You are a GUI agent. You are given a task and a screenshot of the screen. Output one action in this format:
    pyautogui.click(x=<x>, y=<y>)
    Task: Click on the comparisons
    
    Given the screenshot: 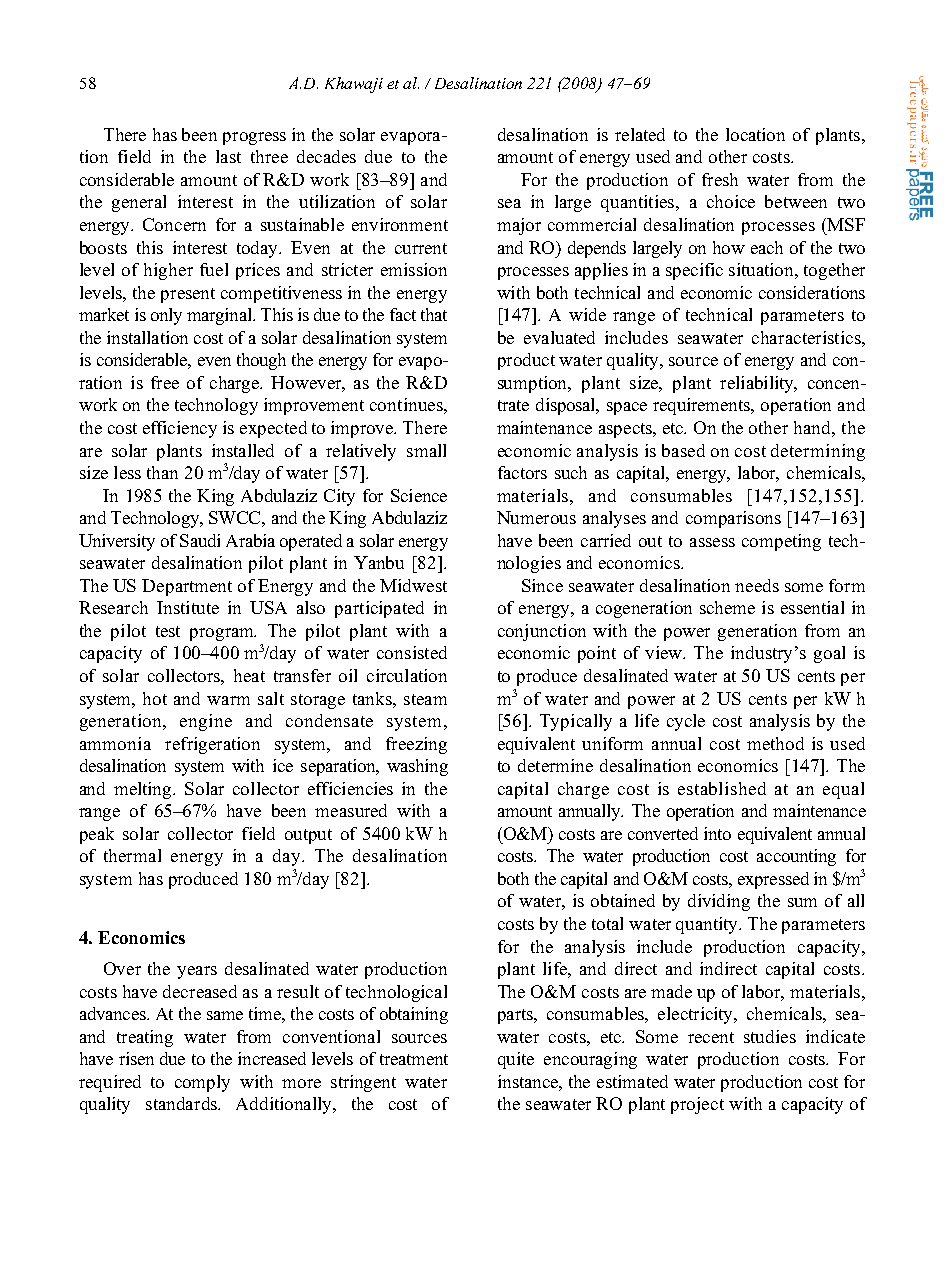 What is the action you would take?
    pyautogui.click(x=733, y=519)
